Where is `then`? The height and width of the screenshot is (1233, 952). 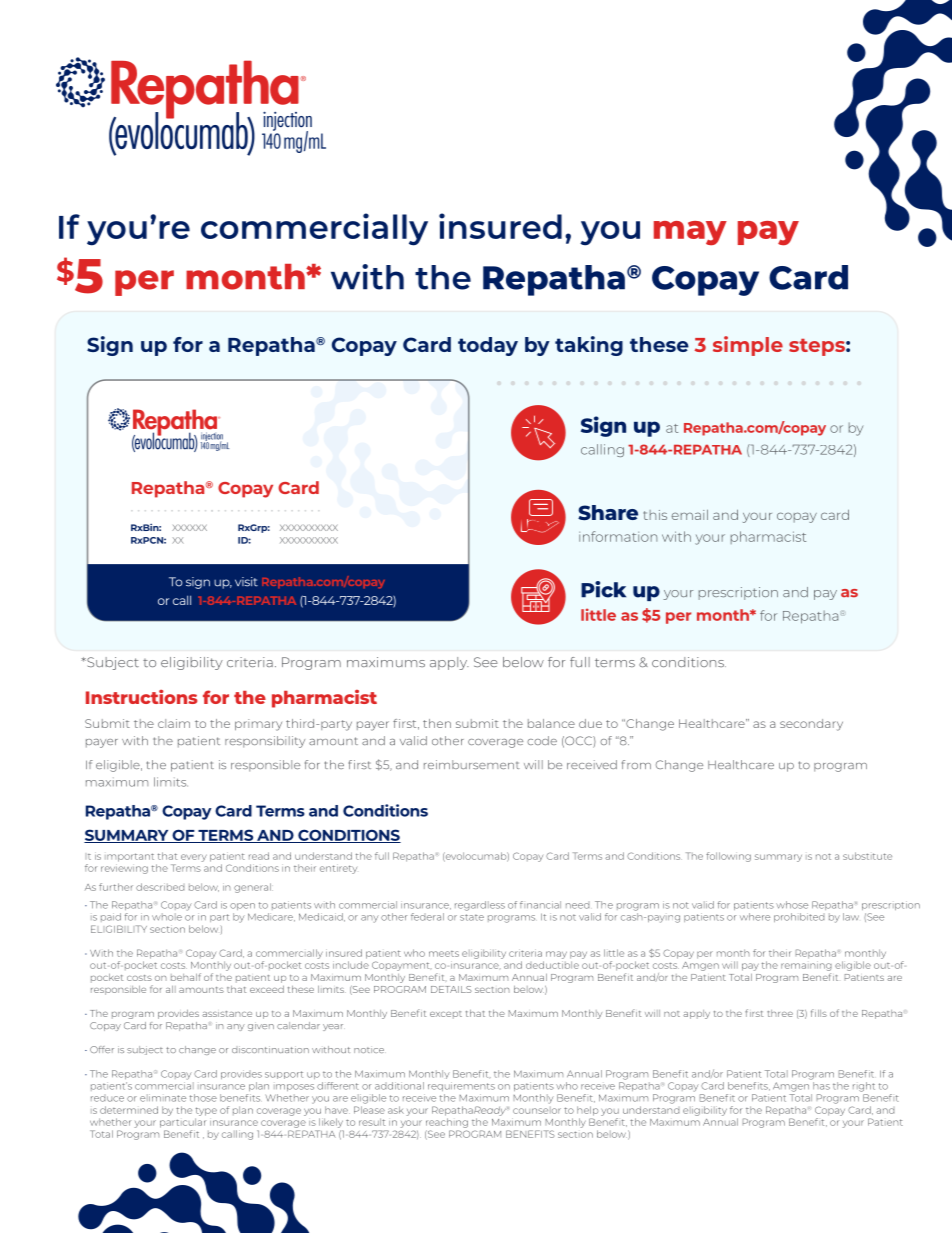
then is located at coordinates (437, 723).
